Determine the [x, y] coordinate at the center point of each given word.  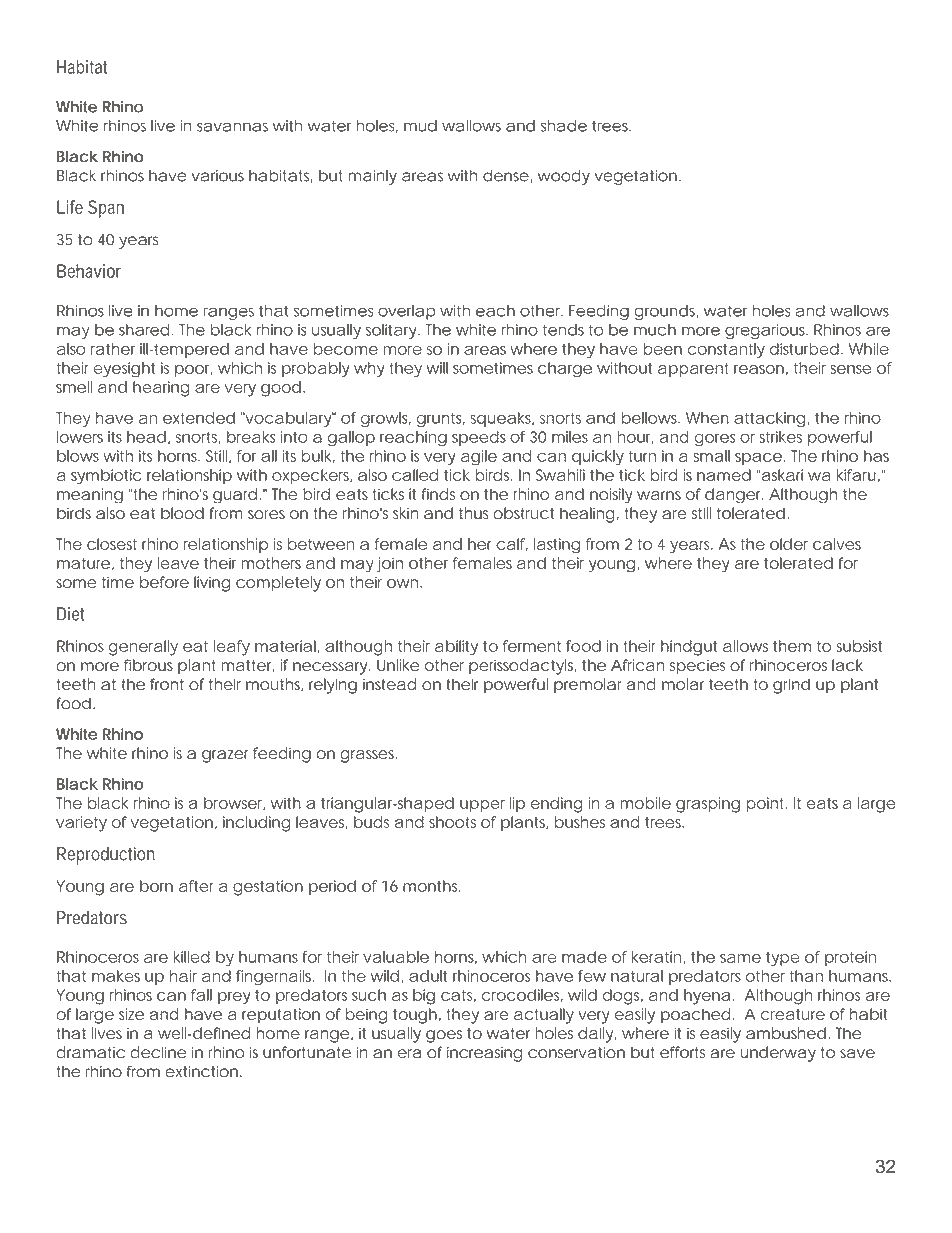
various [217, 176]
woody [564, 177]
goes [444, 1036]
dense [506, 176]
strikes [780, 437]
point [765, 804]
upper [482, 806]
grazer [225, 756]
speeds [479, 438]
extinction [202, 1072]
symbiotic [106, 476]
